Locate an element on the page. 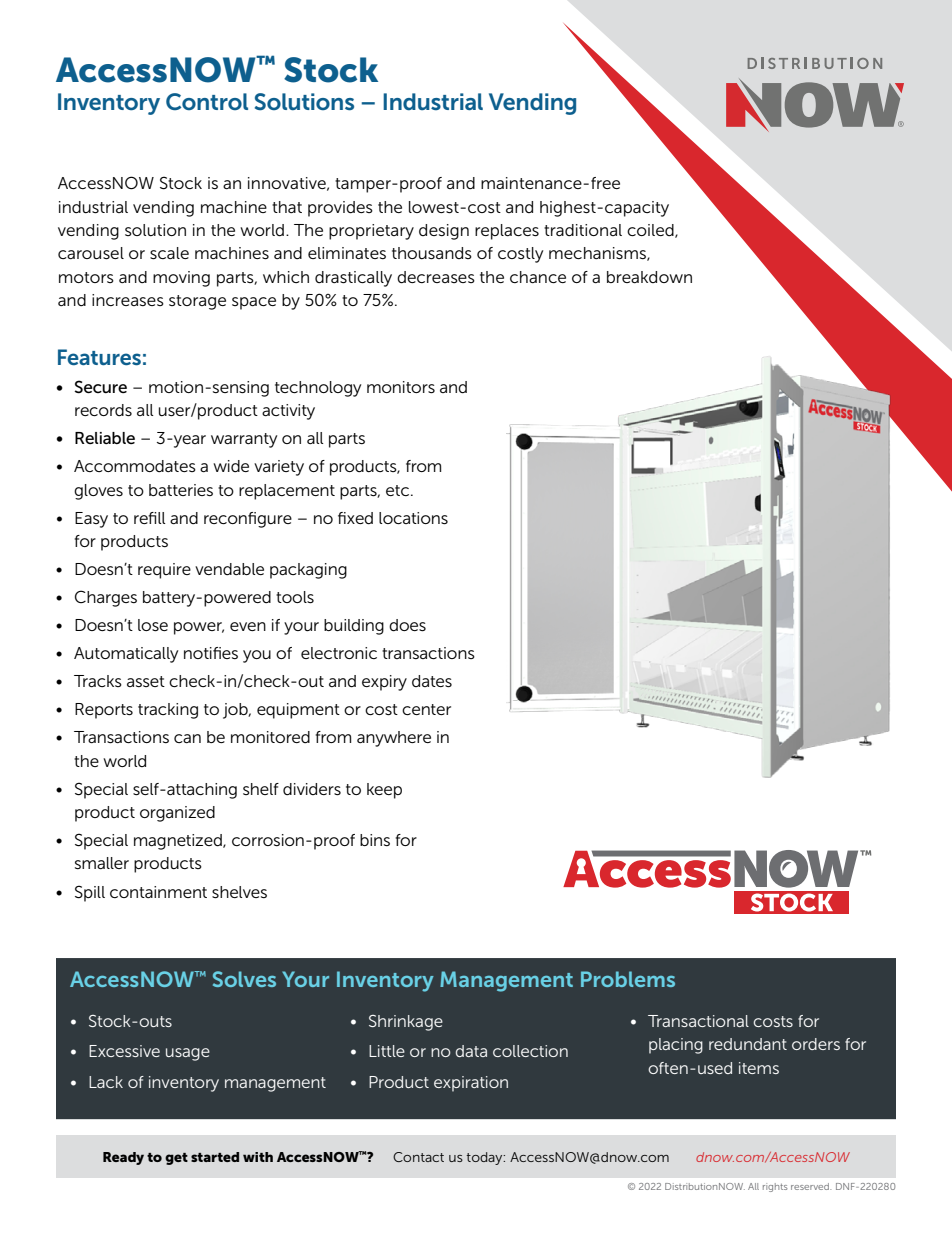 The width and height of the document is (952, 1233). rights is located at coordinates (775, 1187).
